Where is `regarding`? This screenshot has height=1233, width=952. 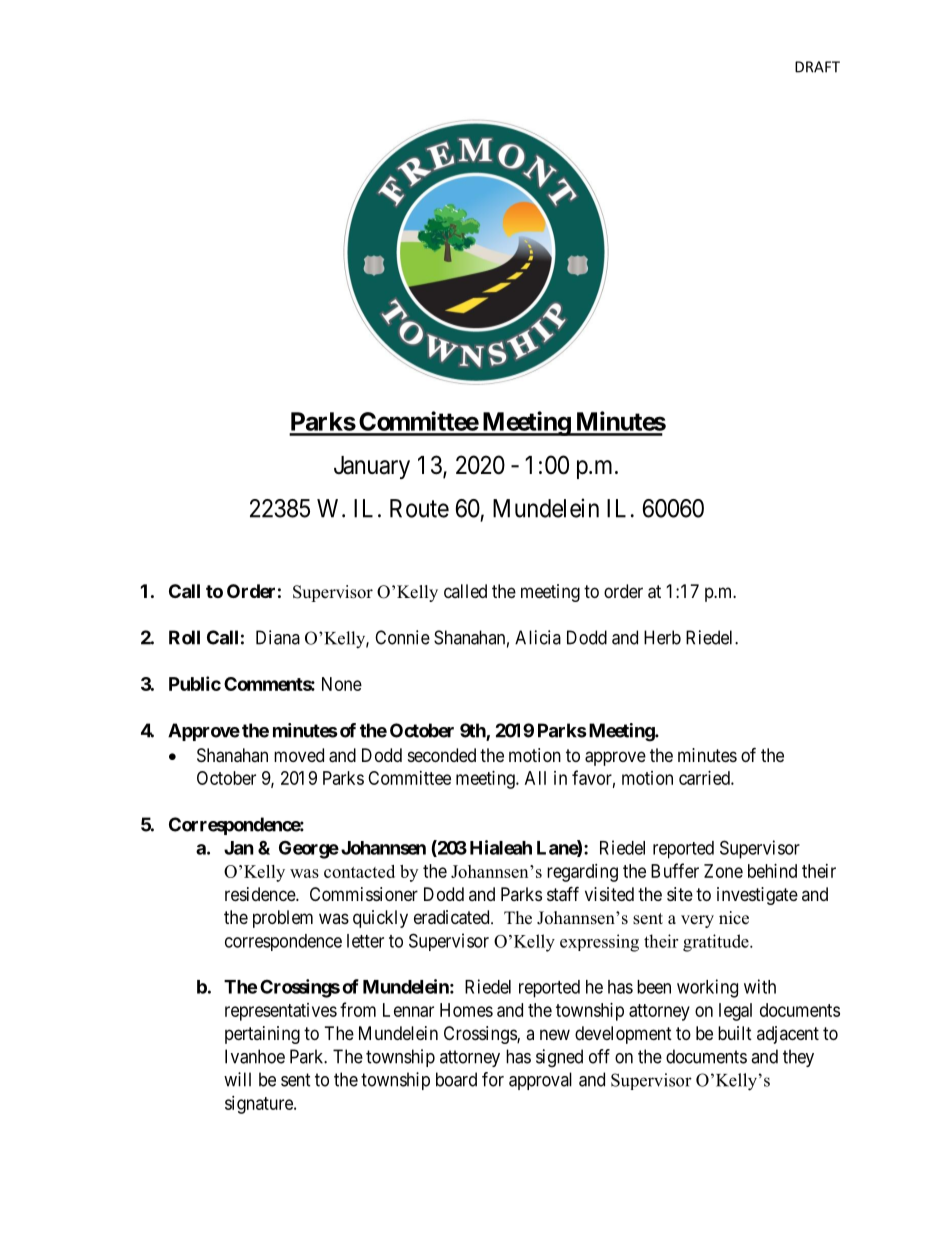
regarding is located at coordinates (582, 873).
